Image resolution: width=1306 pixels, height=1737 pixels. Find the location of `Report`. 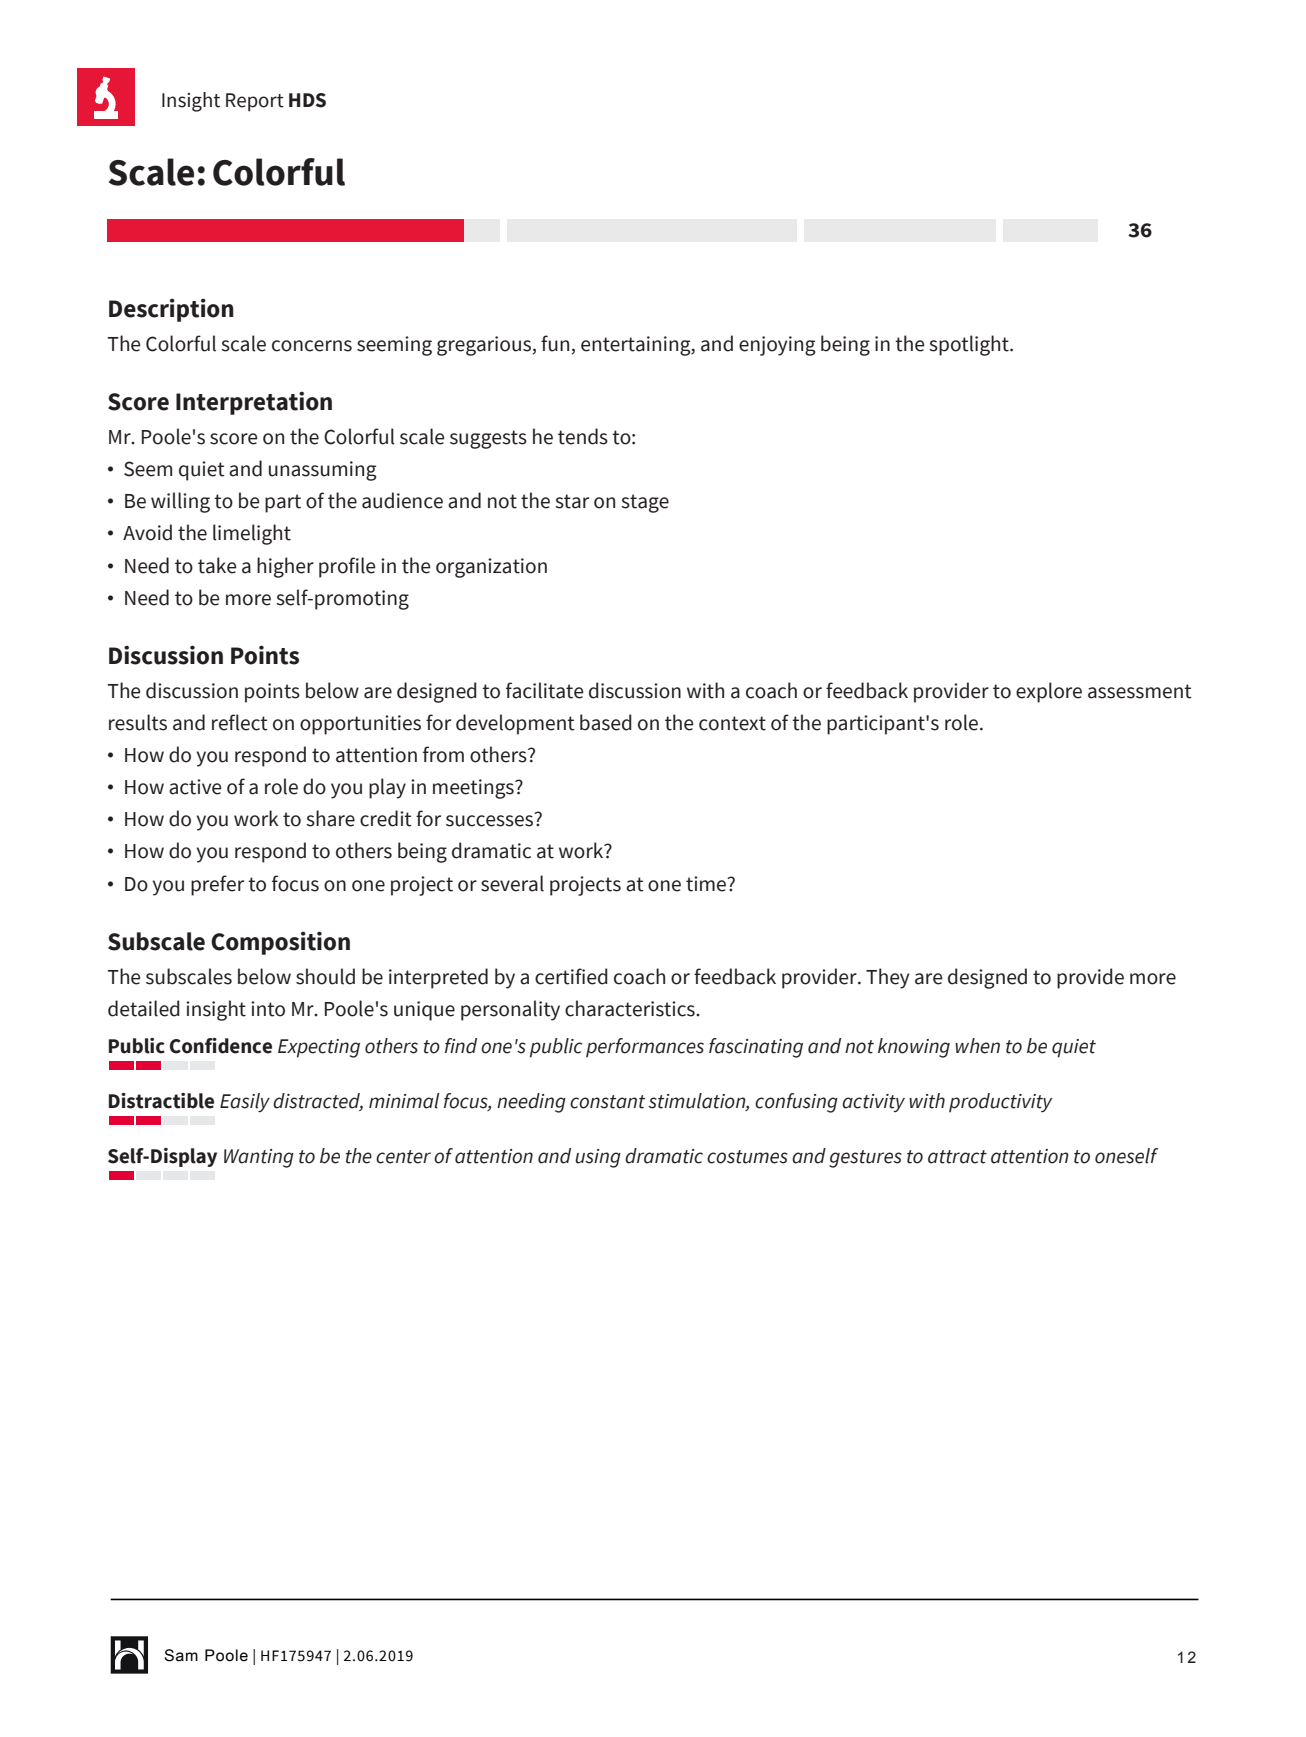

Report is located at coordinates (255, 102).
